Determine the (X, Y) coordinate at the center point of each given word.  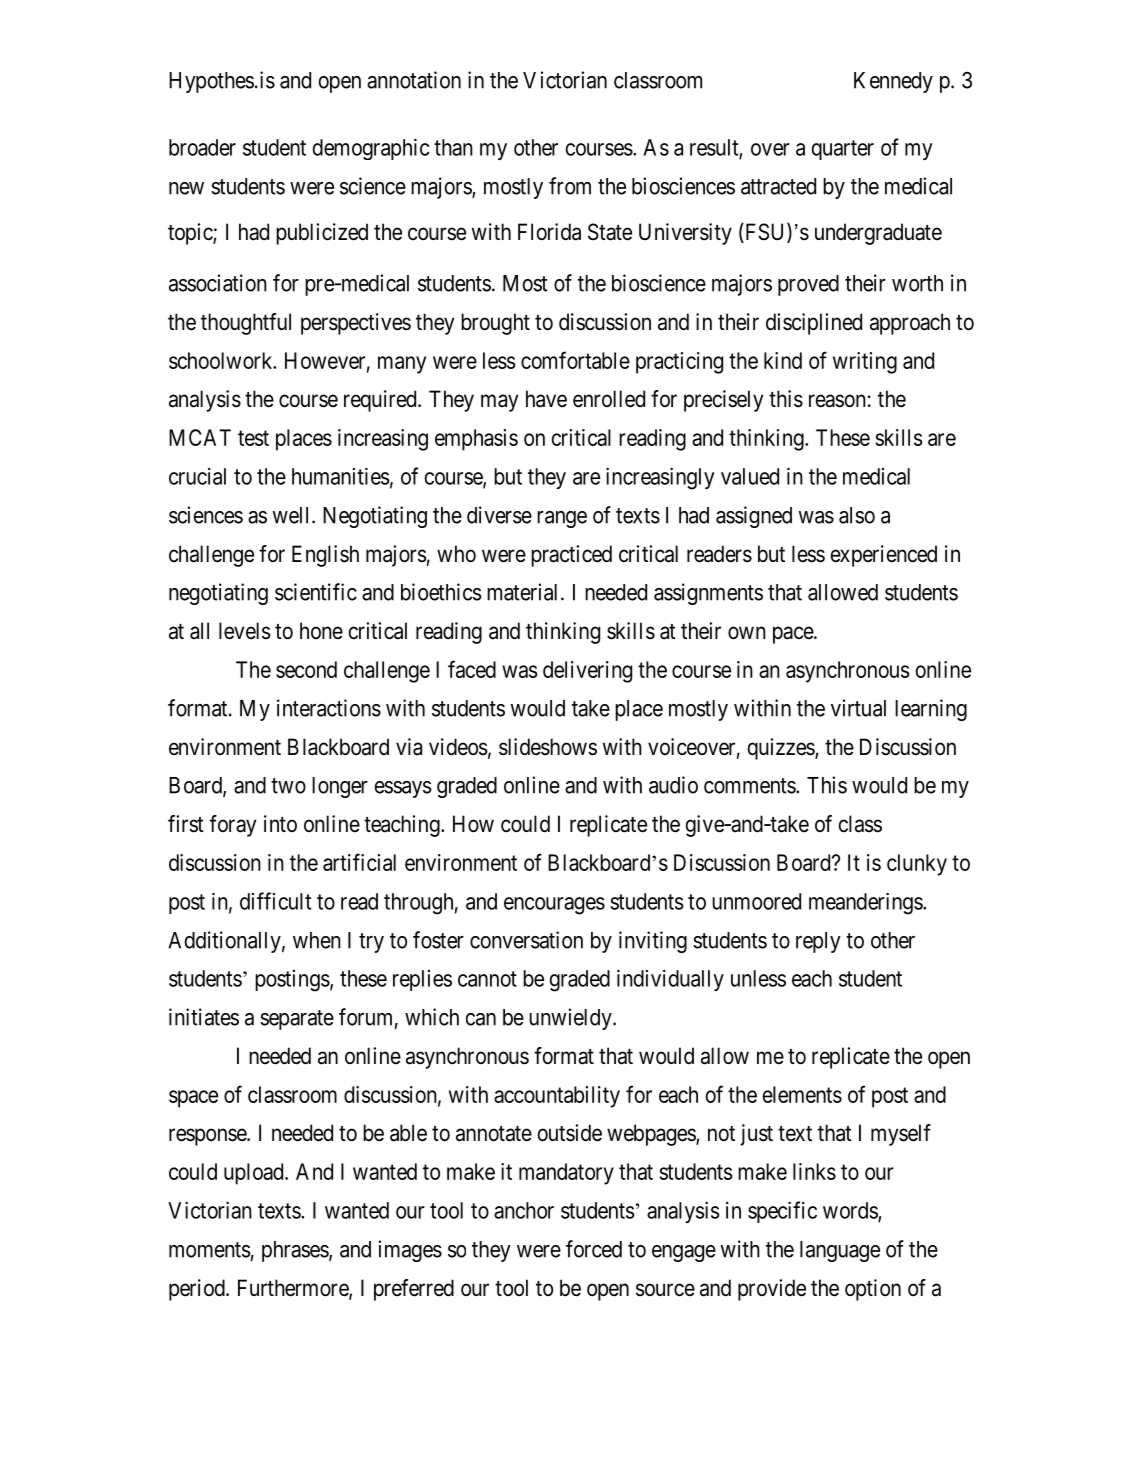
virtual (858, 708)
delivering (587, 672)
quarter (842, 150)
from (570, 186)
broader (202, 147)
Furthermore (294, 1289)
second (306, 669)
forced (594, 1249)
